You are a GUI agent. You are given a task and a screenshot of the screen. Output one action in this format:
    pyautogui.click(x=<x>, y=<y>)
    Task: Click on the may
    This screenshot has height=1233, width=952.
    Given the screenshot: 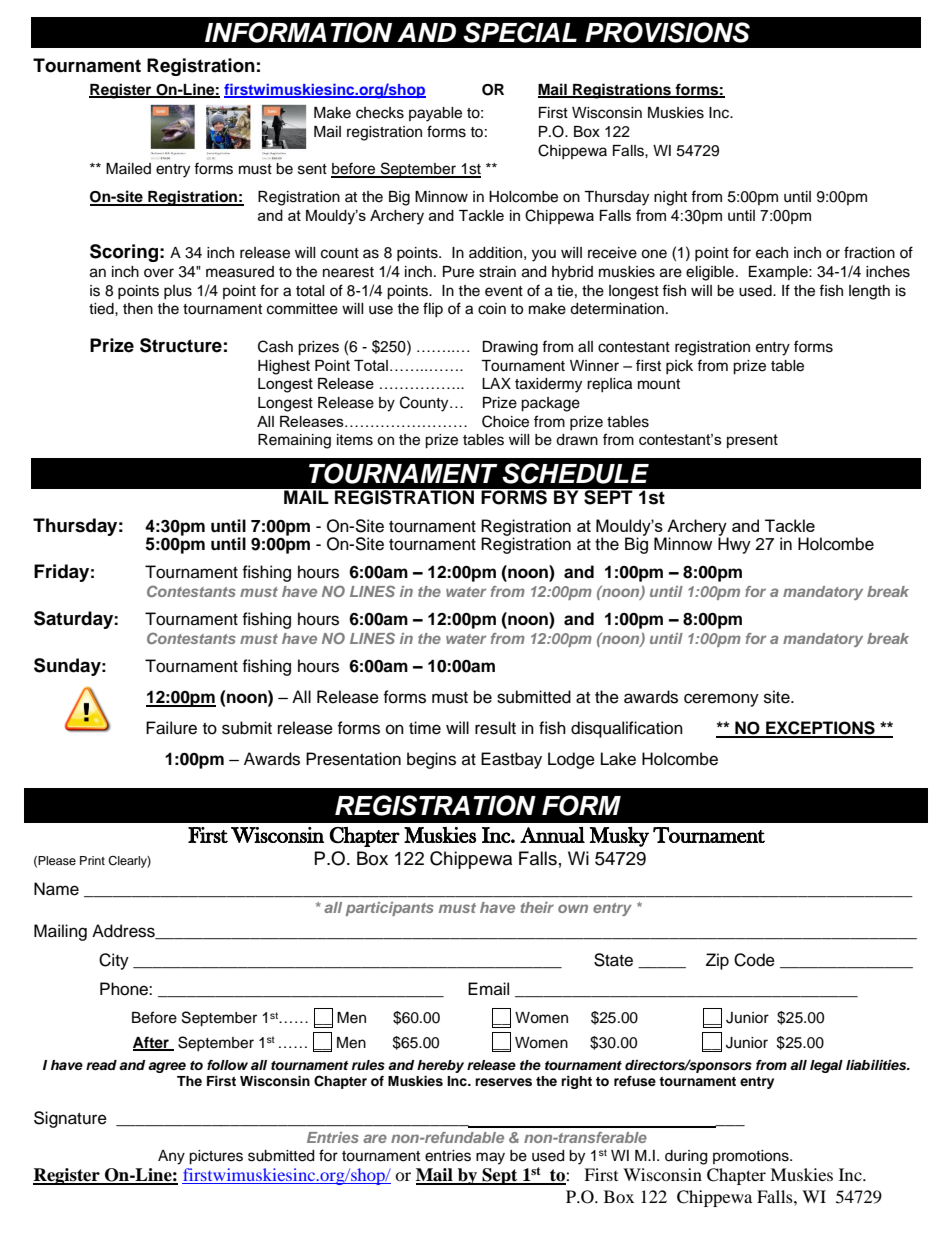 What is the action you would take?
    pyautogui.click(x=490, y=1158)
